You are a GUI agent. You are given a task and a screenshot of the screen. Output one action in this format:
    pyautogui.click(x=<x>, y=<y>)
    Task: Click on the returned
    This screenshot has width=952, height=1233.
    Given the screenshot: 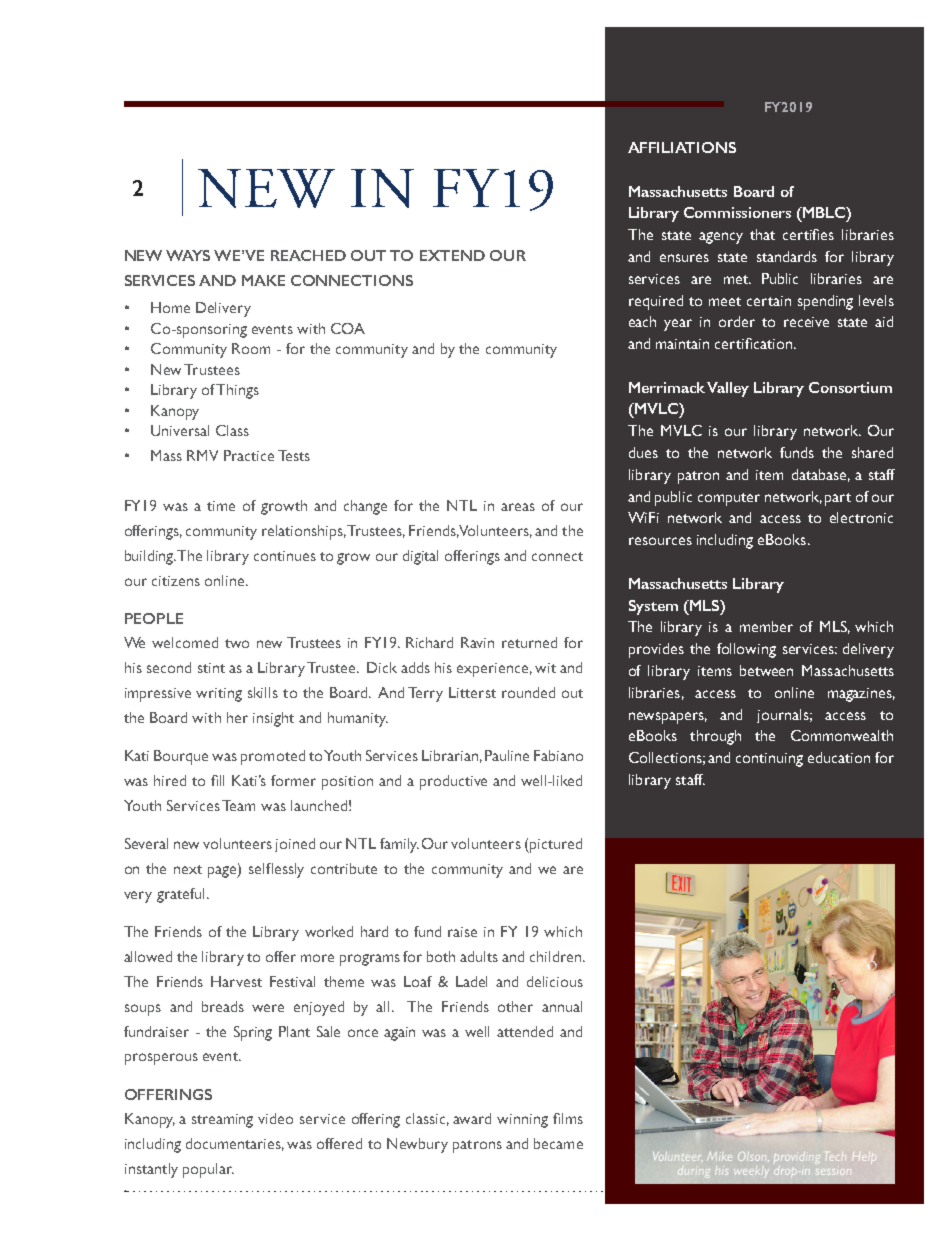 What is the action you would take?
    pyautogui.click(x=529, y=642)
